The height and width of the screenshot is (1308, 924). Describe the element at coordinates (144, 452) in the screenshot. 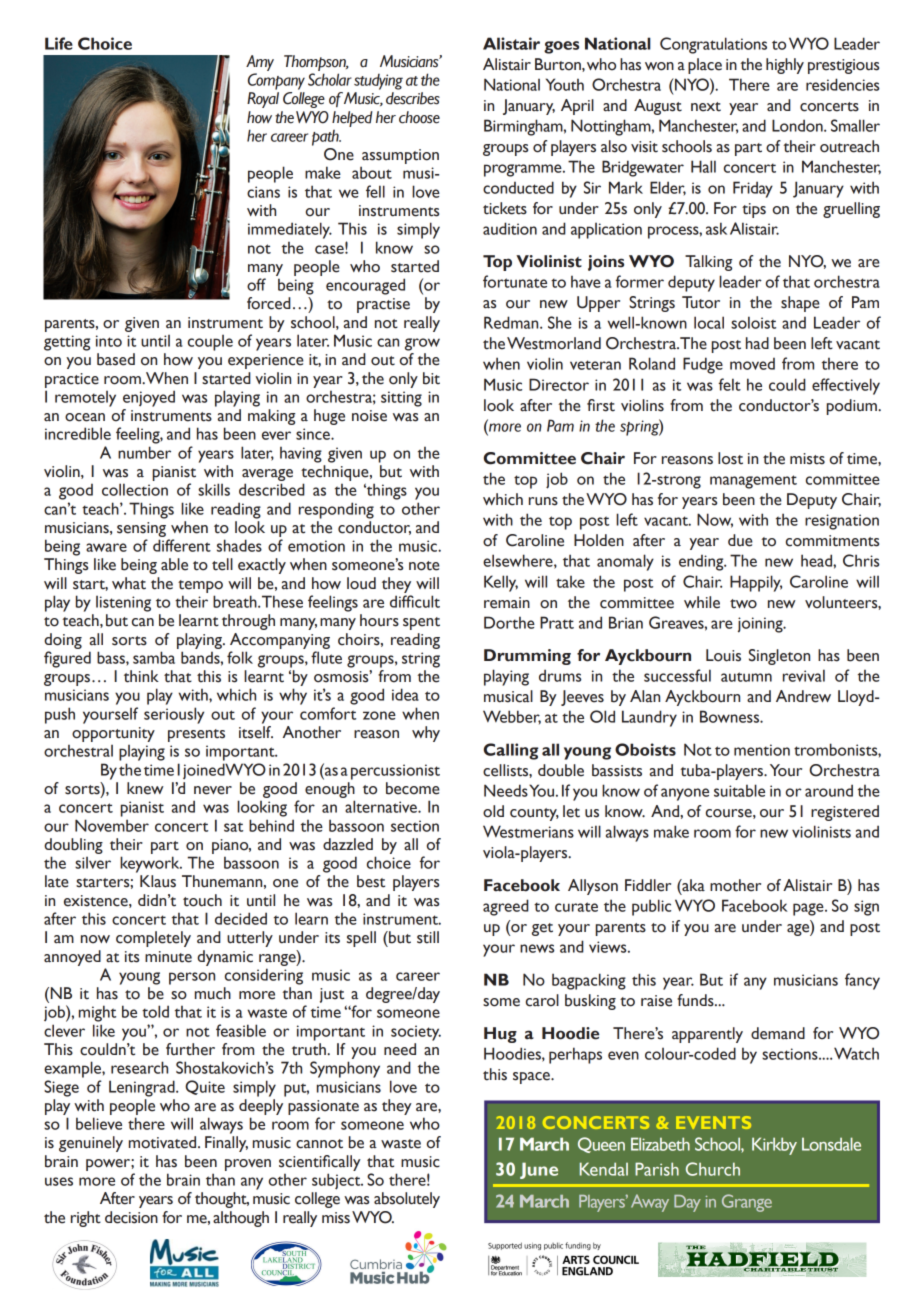

I see `number` at that location.
